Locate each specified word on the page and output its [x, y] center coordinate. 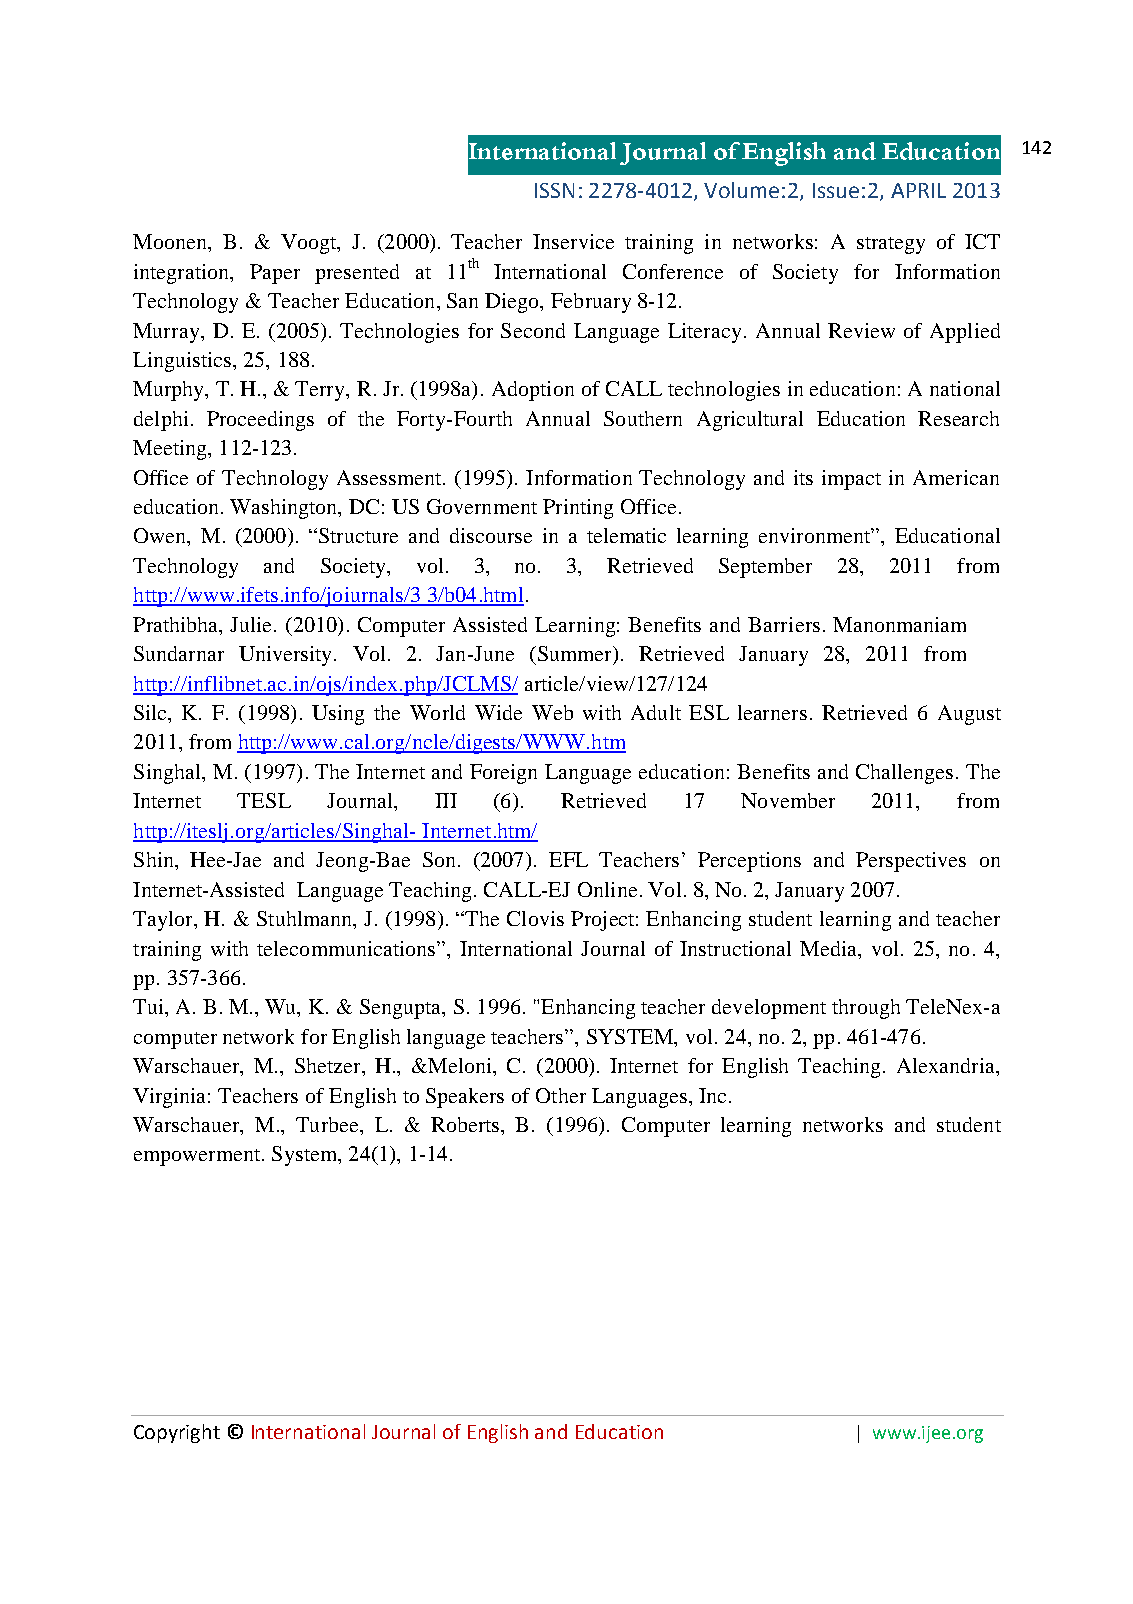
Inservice [573, 241]
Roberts [466, 1124]
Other [561, 1095]
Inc [712, 1095]
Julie [252, 624]
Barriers [784, 624]
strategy [891, 245]
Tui [149, 1006]
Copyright [177, 1433]
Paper [275, 274]
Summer [574, 653]
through [866, 1009]
